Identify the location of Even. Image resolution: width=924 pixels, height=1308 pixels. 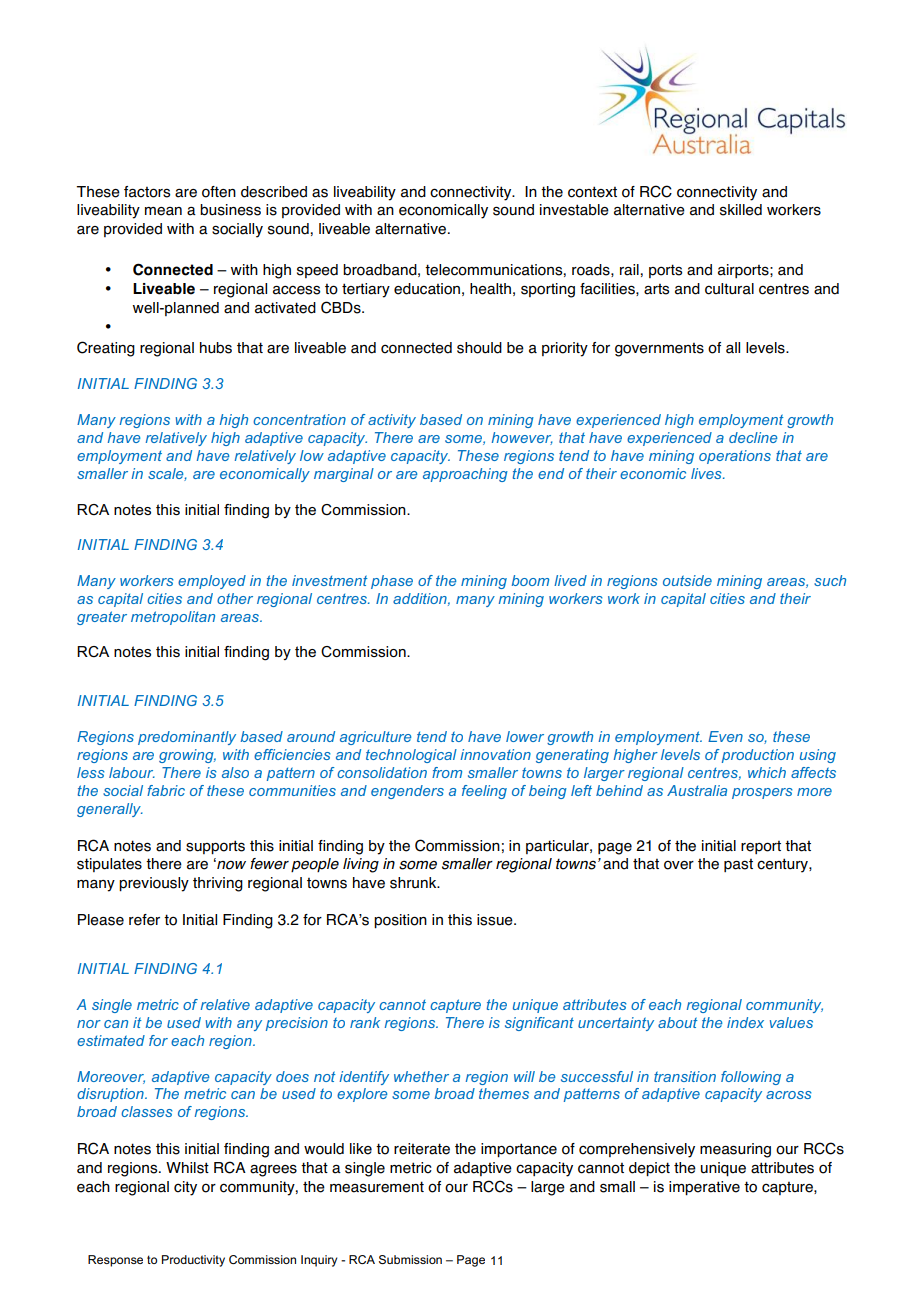
(725, 736).
